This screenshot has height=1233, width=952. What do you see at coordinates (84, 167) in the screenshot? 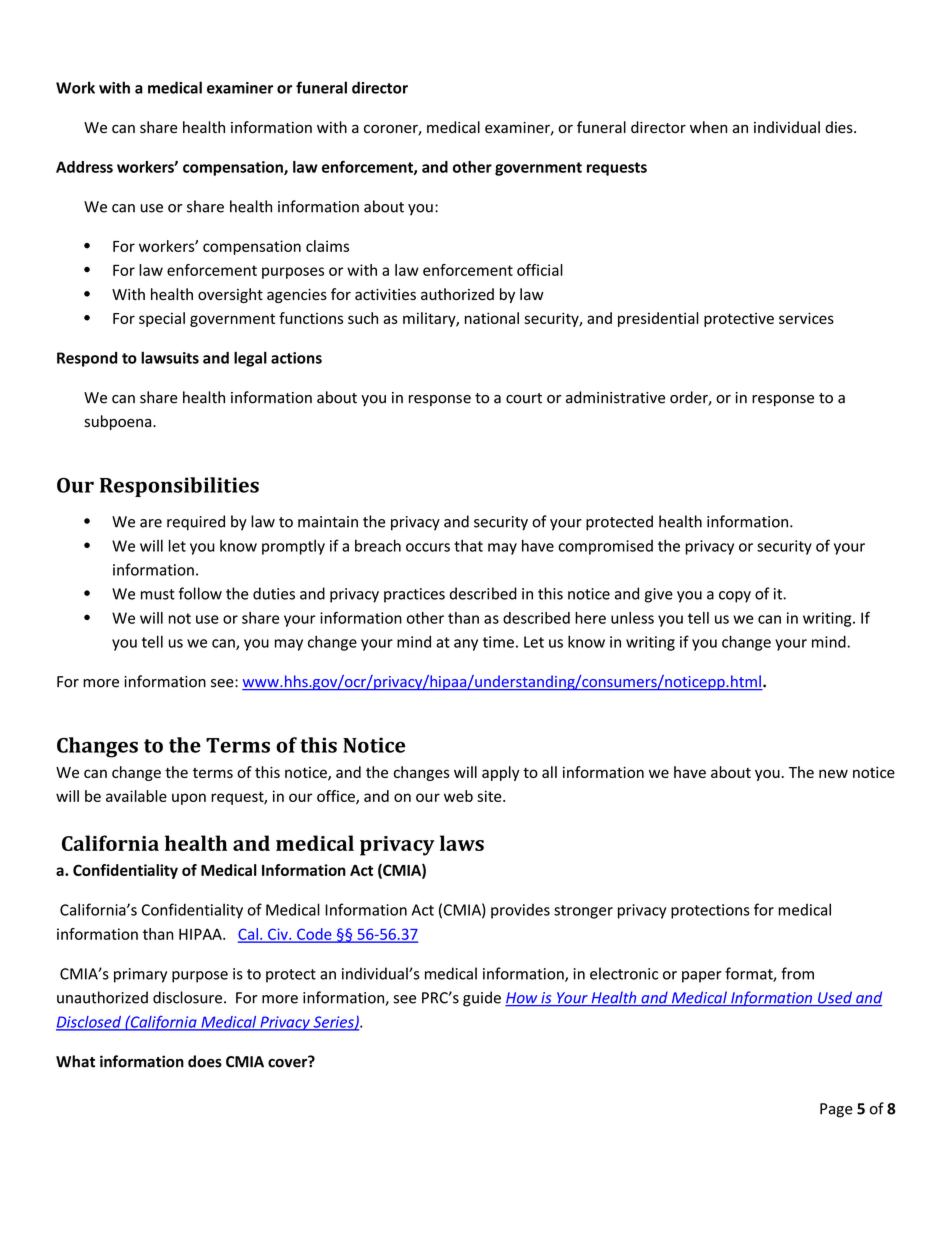
I see `Address` at bounding box center [84, 167].
